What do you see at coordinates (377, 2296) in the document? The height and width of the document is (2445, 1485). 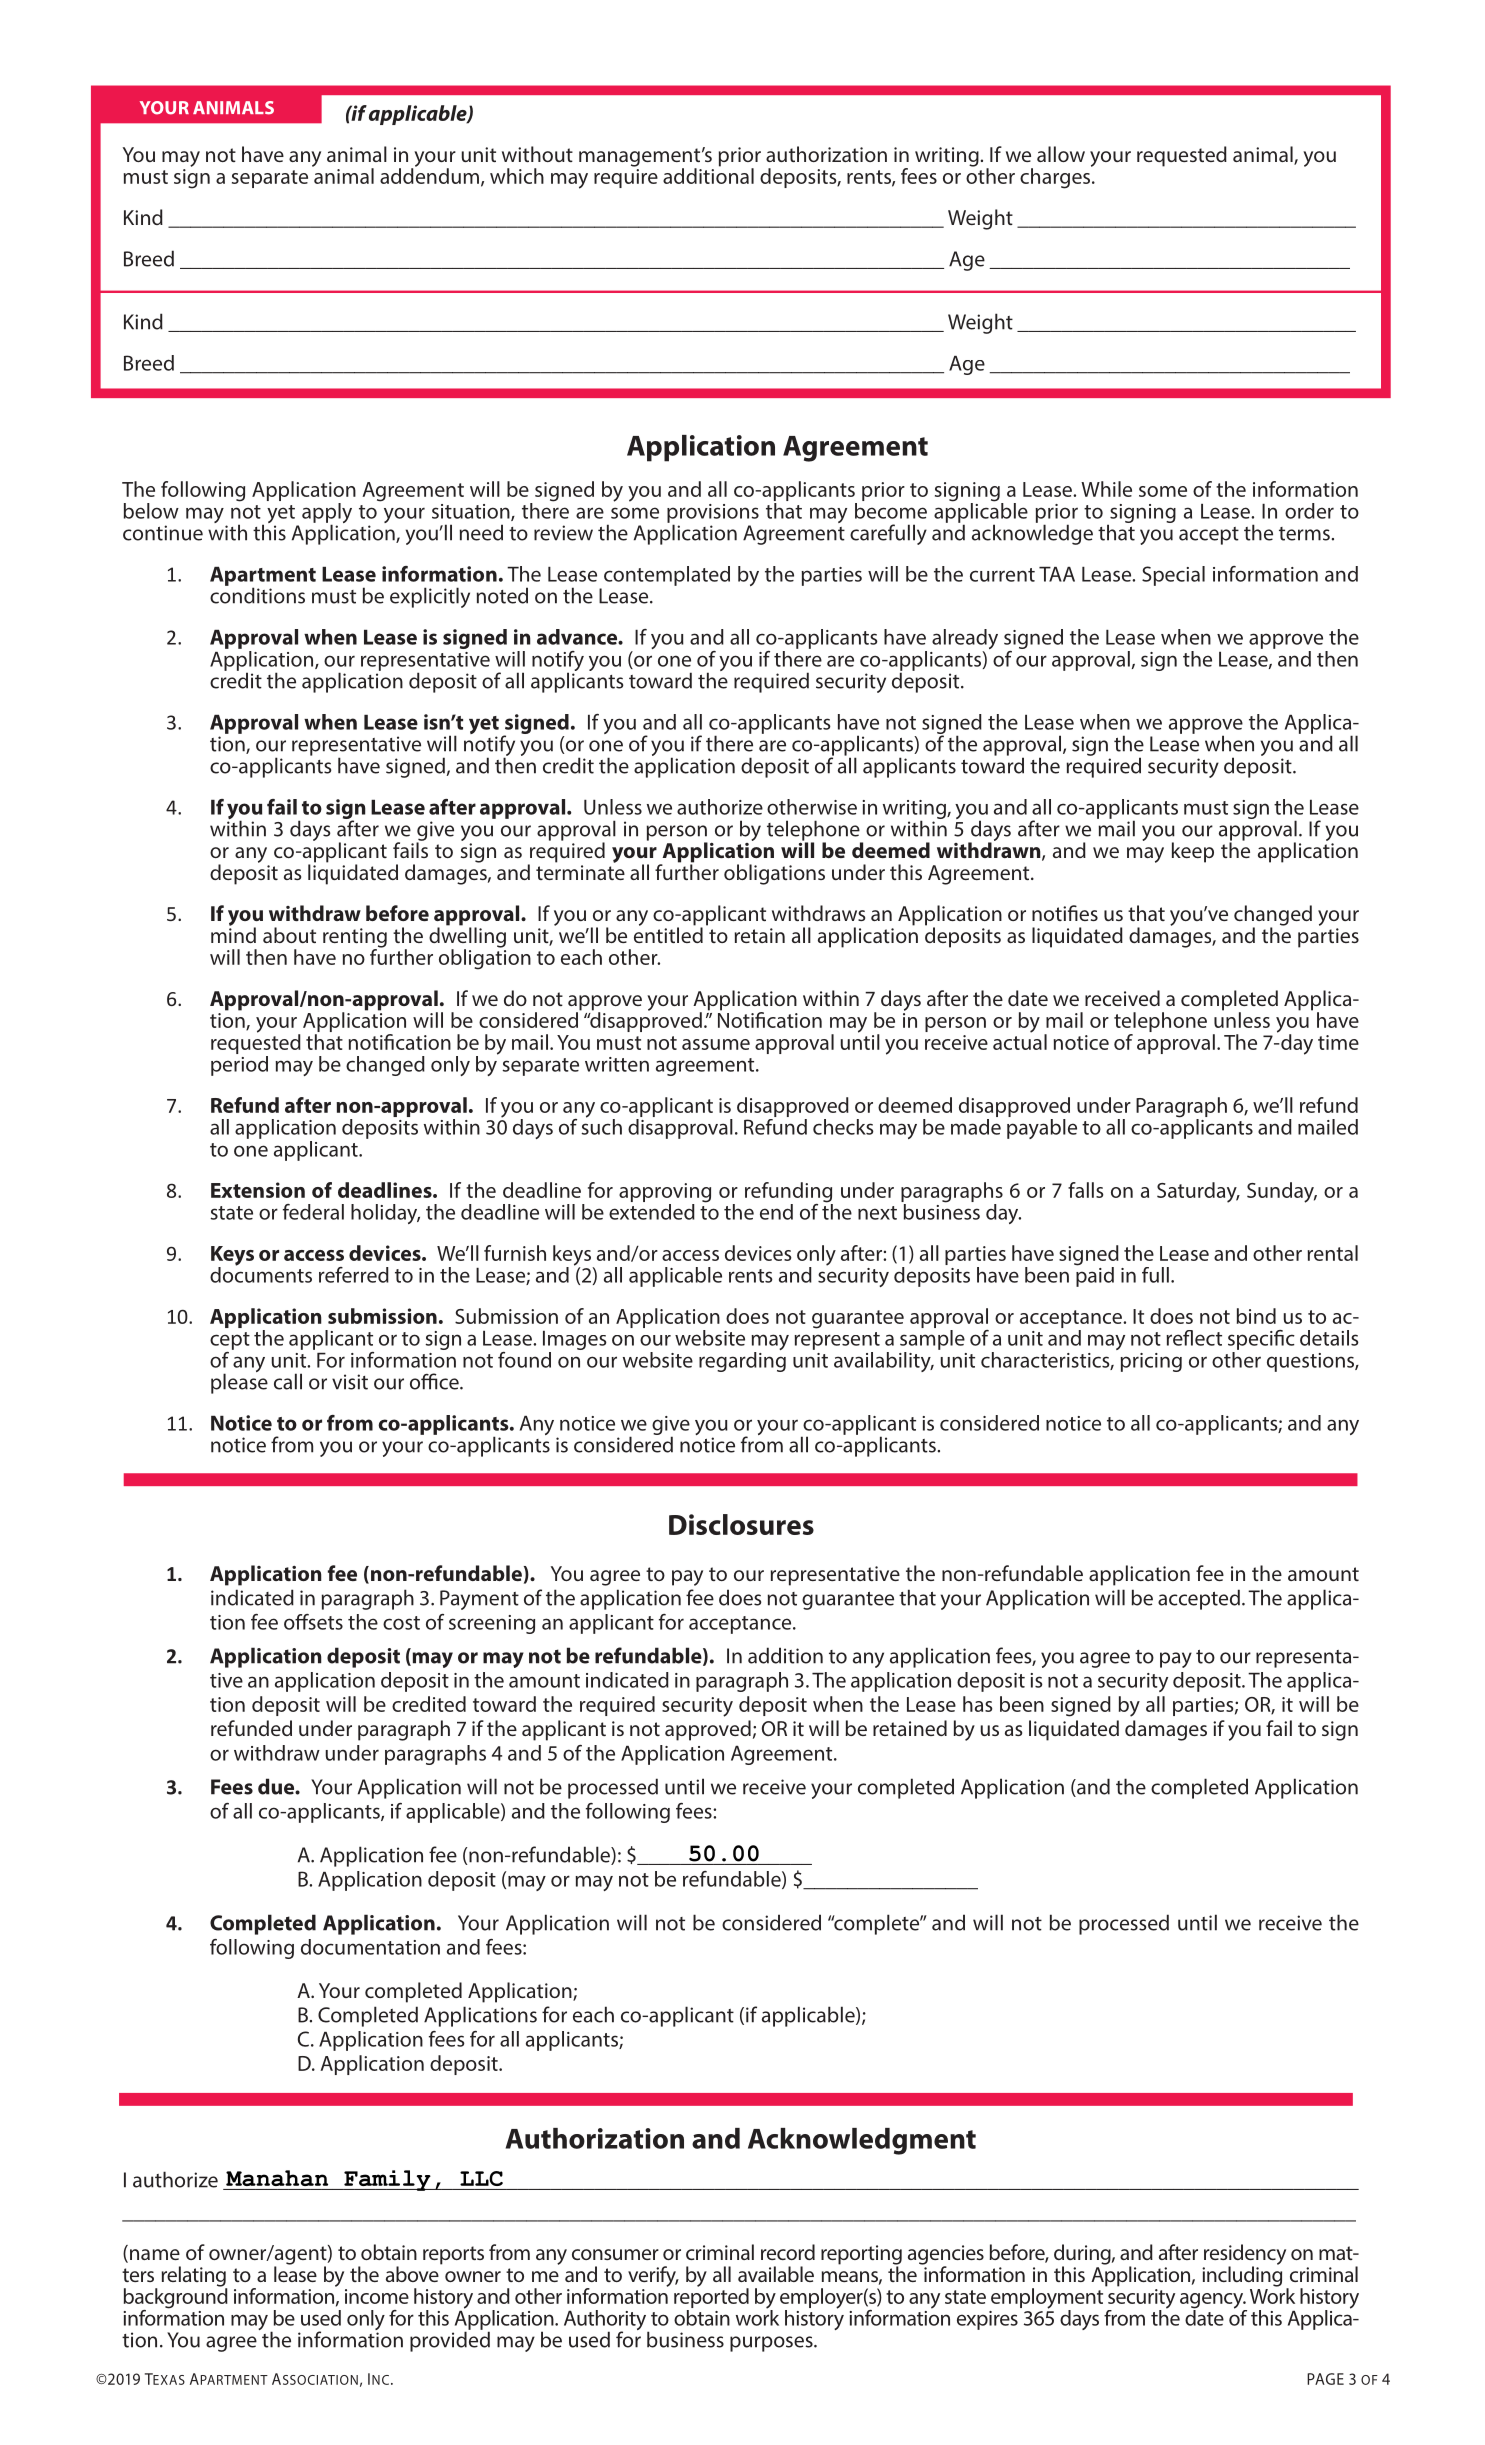 I see `income` at bounding box center [377, 2296].
